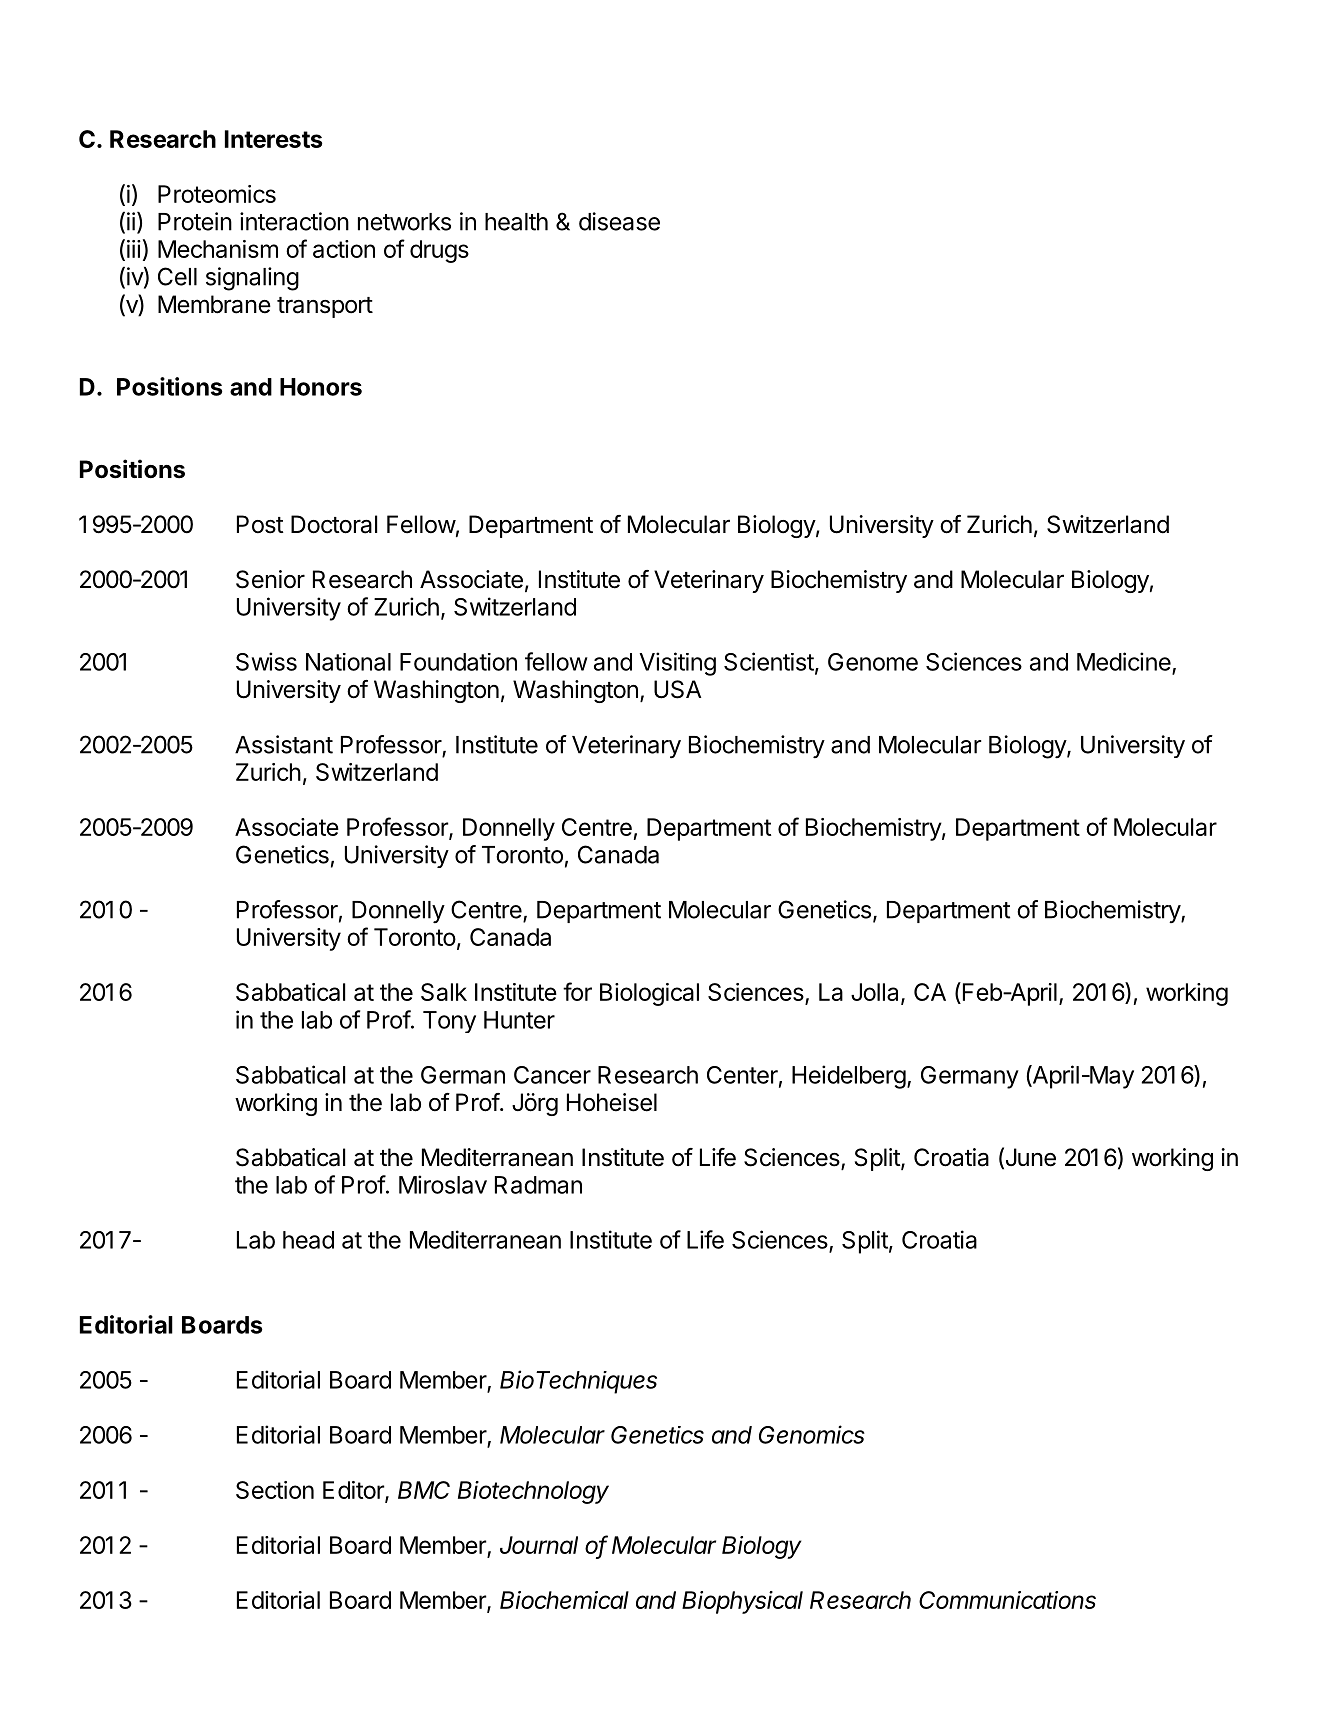  Describe the element at coordinates (275, 1490) in the page. I see `Section` at that location.
